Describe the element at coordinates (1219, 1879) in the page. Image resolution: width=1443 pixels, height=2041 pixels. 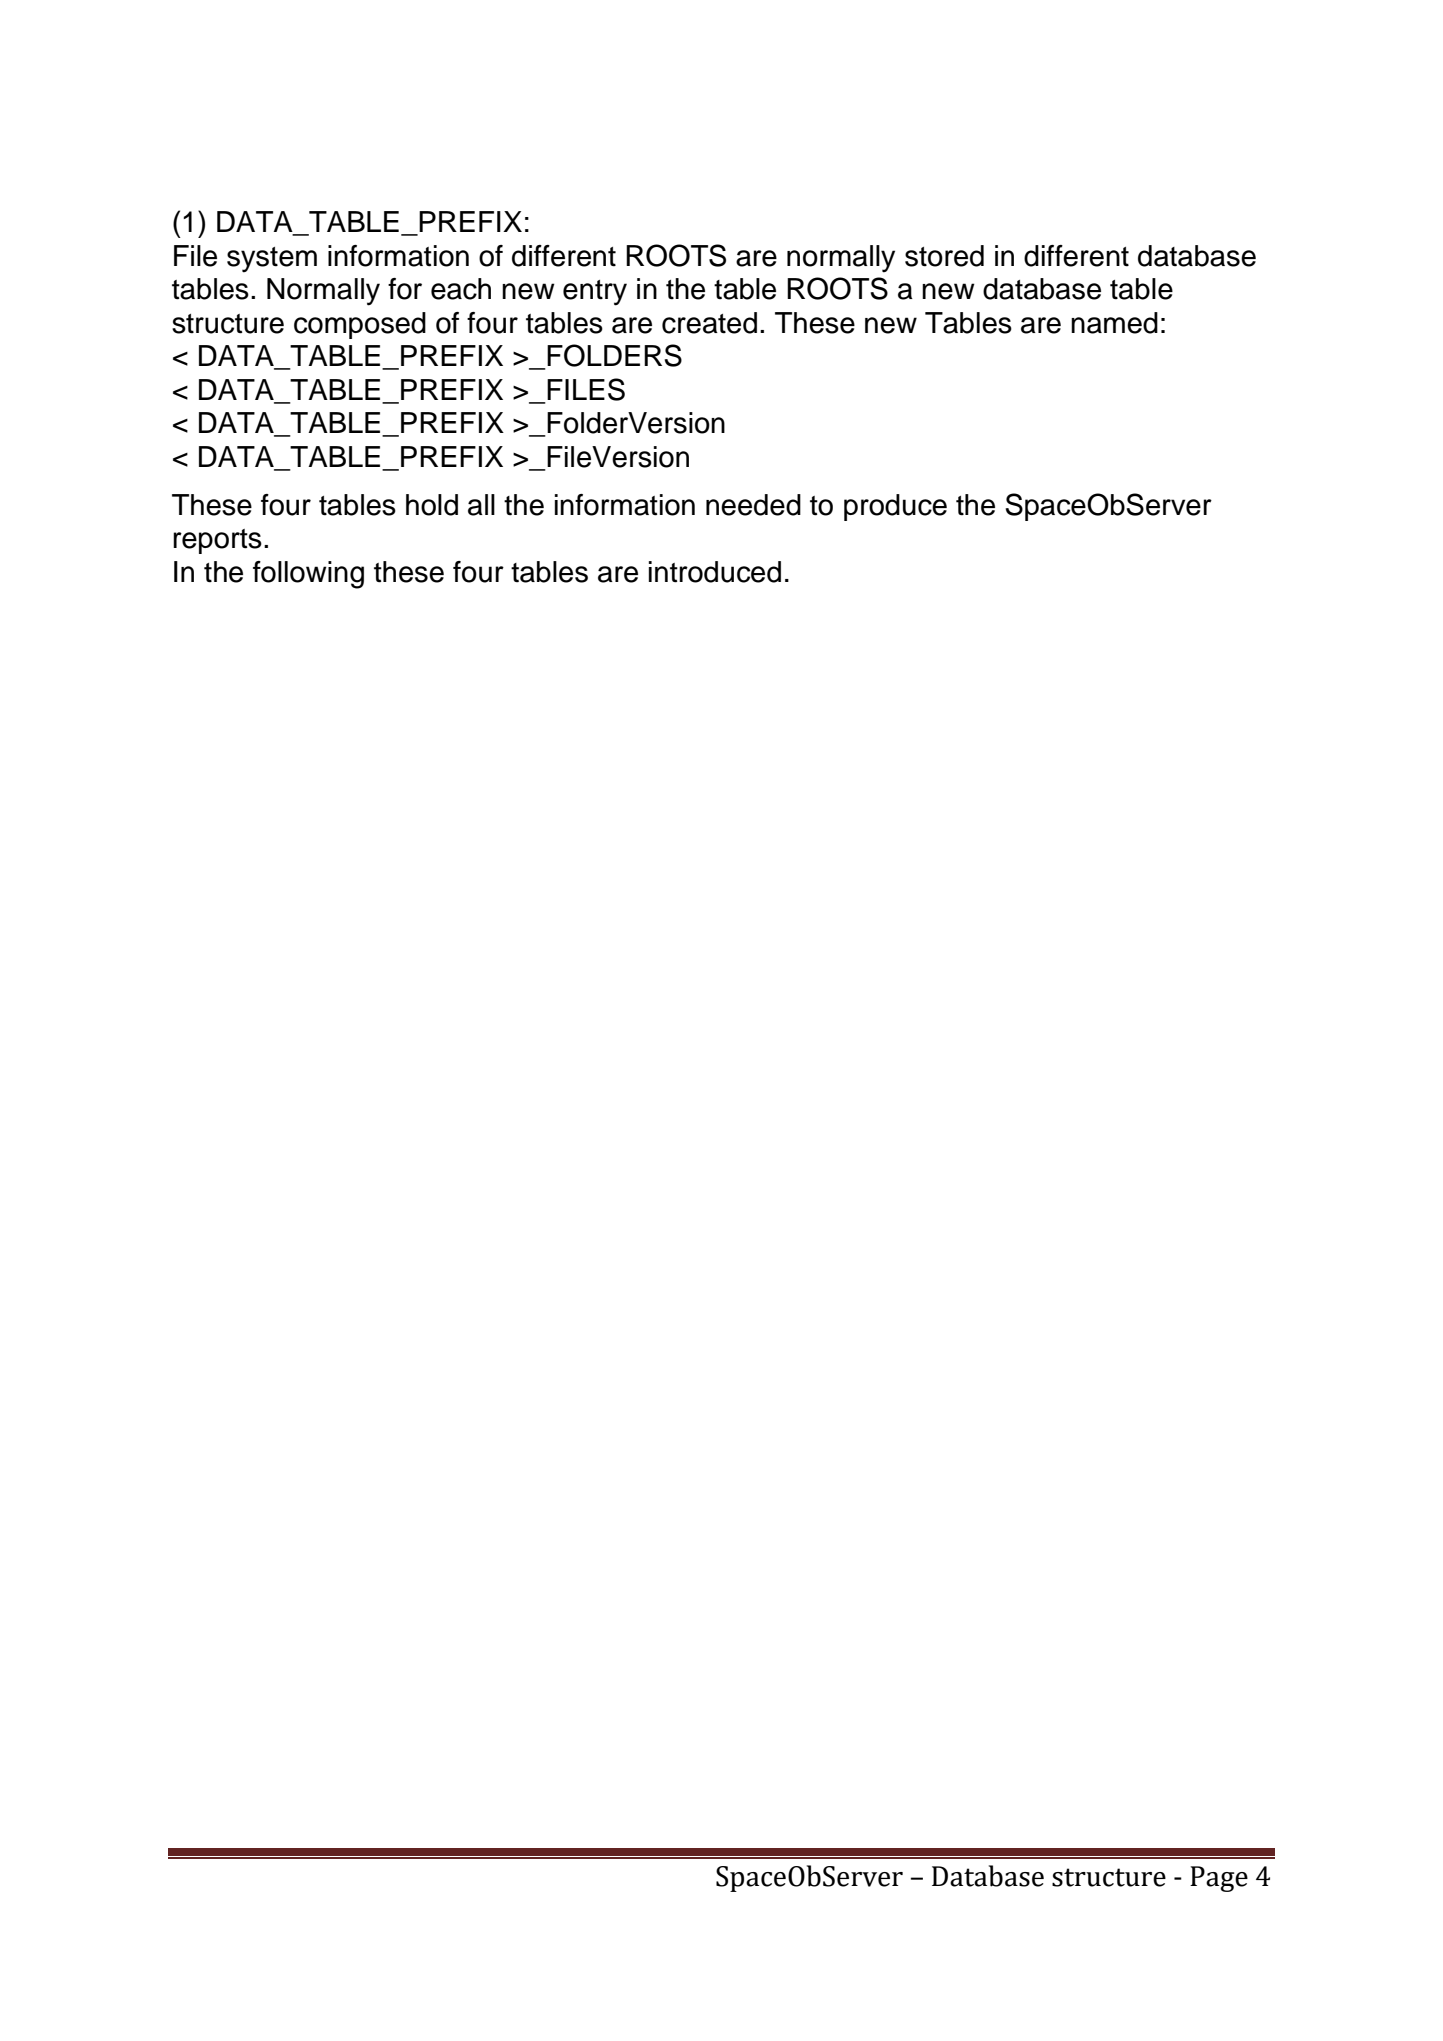
I see `Page` at that location.
